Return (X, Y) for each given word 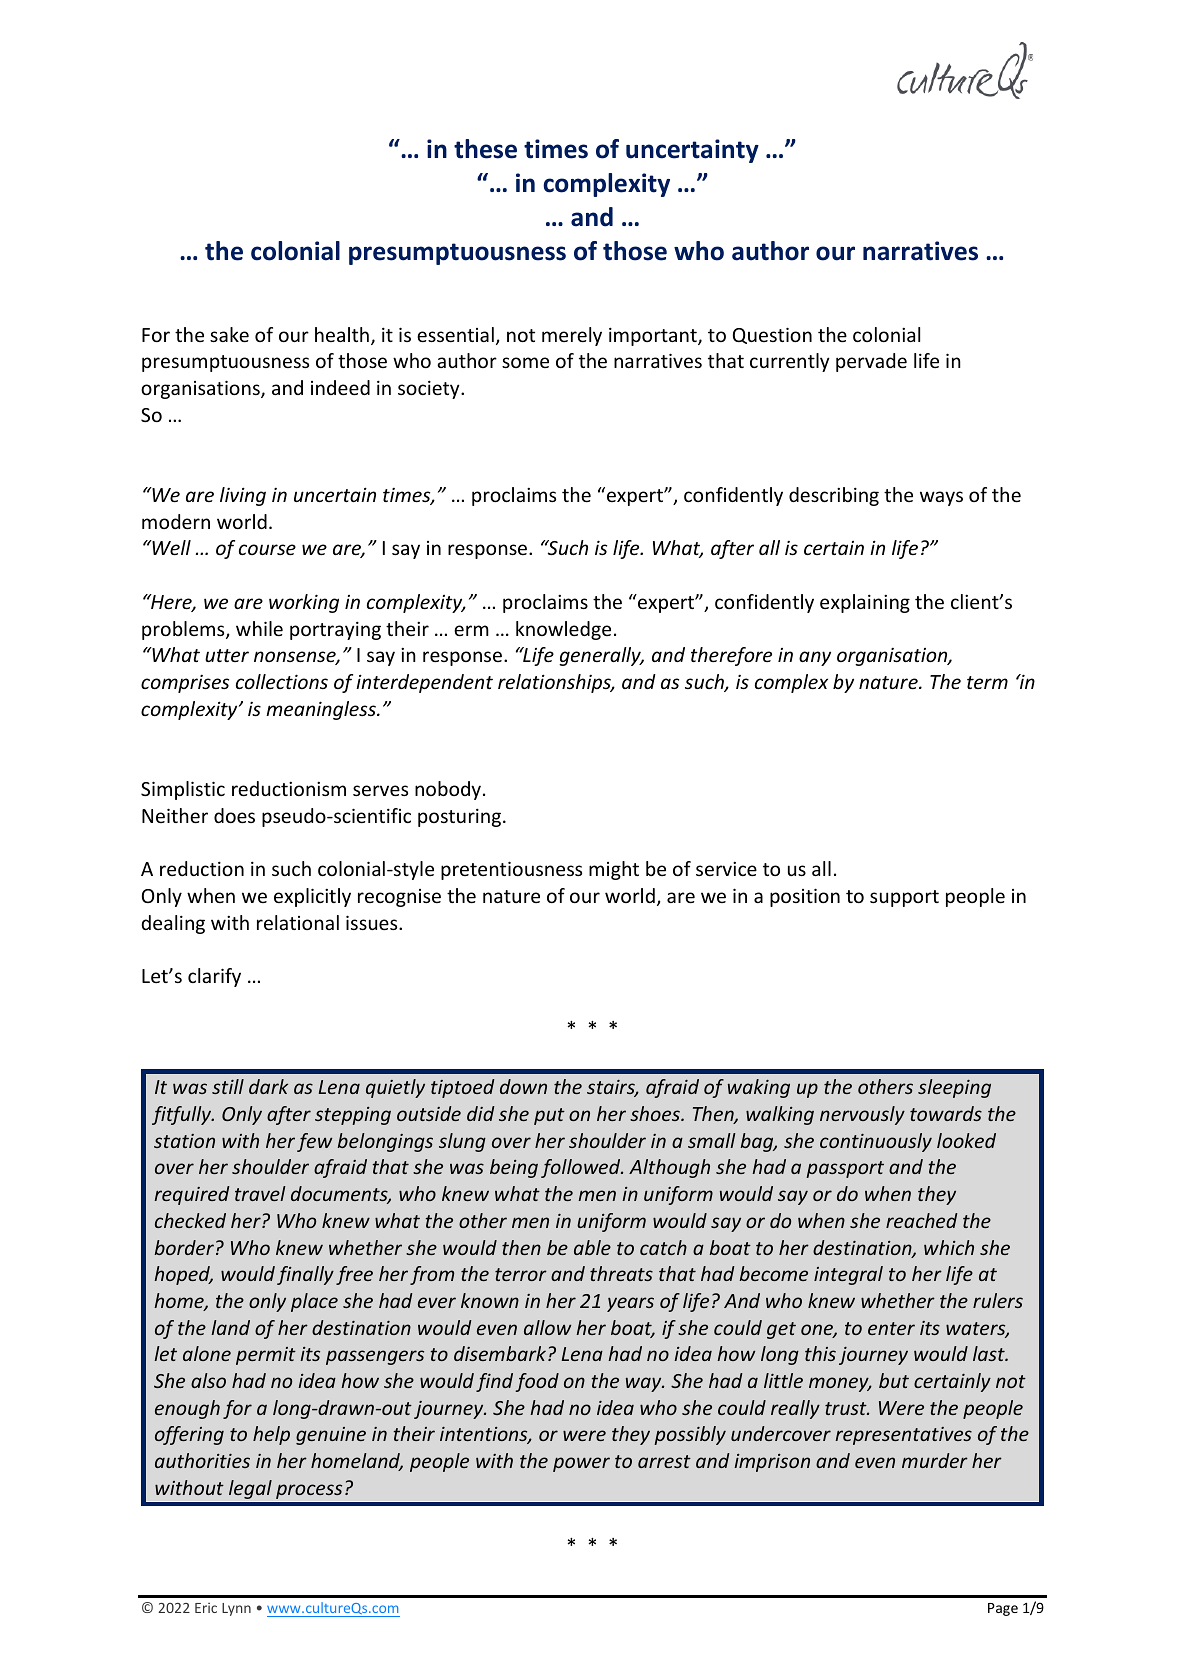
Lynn (236, 1609)
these (485, 149)
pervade (871, 362)
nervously (862, 1115)
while (259, 628)
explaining (865, 603)
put (549, 1116)
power (581, 1464)
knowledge (563, 630)
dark (268, 1086)
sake (229, 334)
